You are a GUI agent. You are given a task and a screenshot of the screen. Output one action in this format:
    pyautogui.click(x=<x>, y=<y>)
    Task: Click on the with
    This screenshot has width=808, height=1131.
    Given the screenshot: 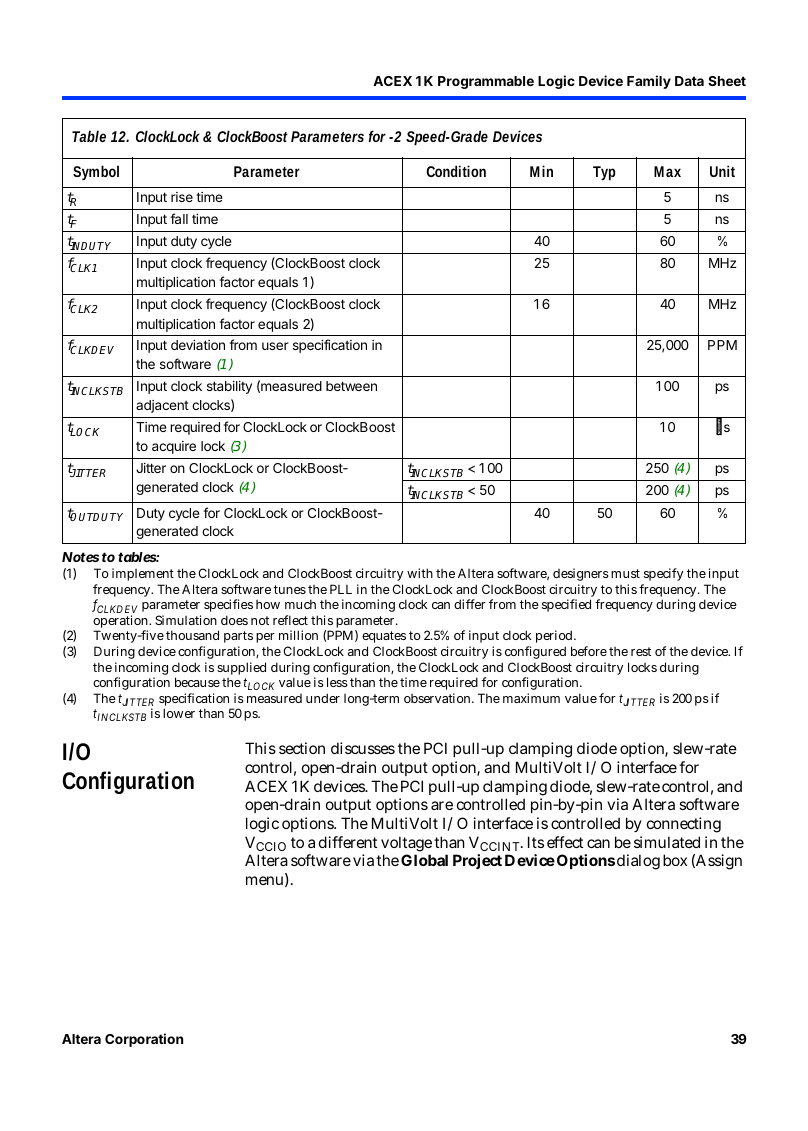 What is the action you would take?
    pyautogui.click(x=420, y=573)
